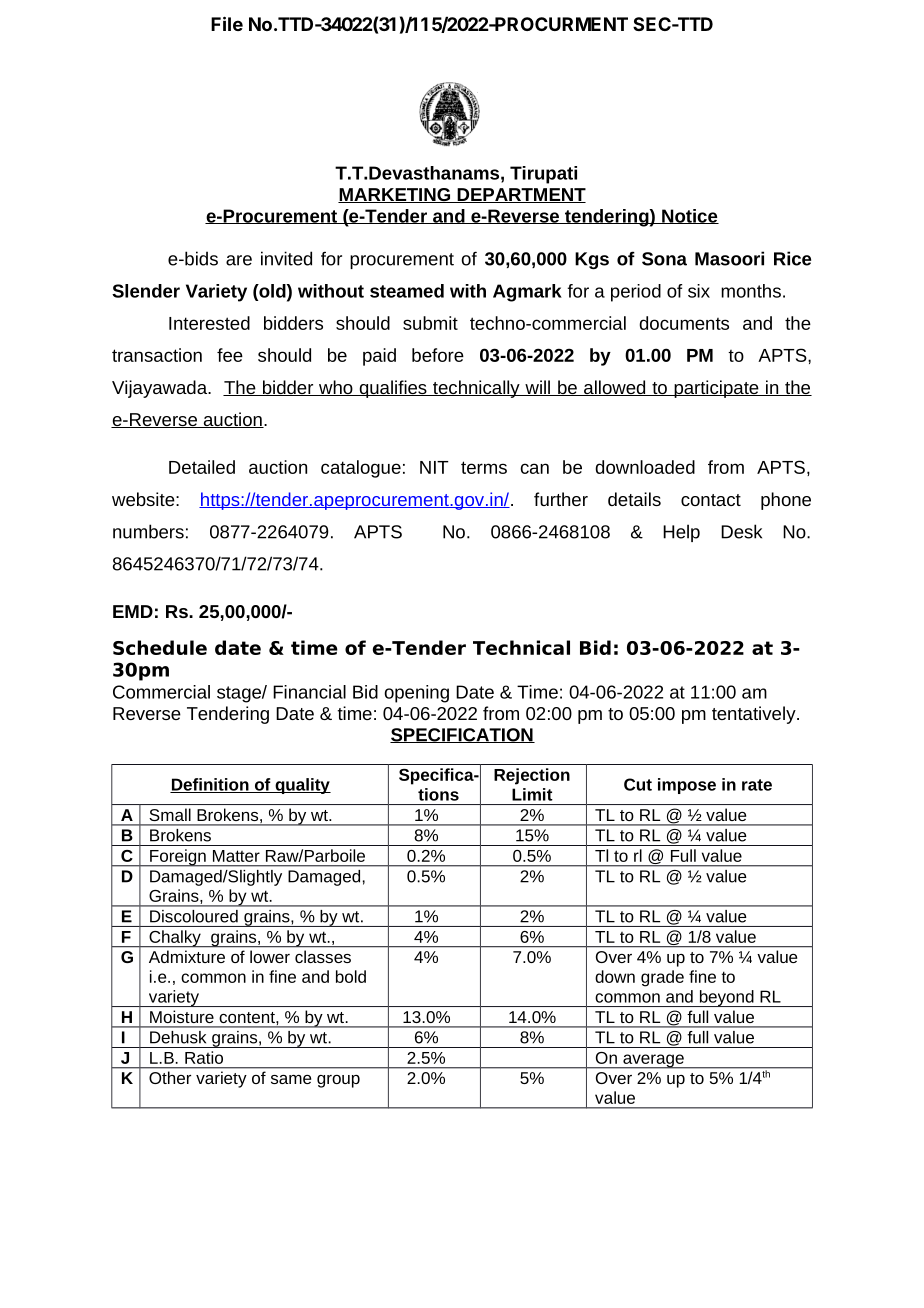 The height and width of the screenshot is (1308, 924). I want to click on Desk, so click(741, 531).
